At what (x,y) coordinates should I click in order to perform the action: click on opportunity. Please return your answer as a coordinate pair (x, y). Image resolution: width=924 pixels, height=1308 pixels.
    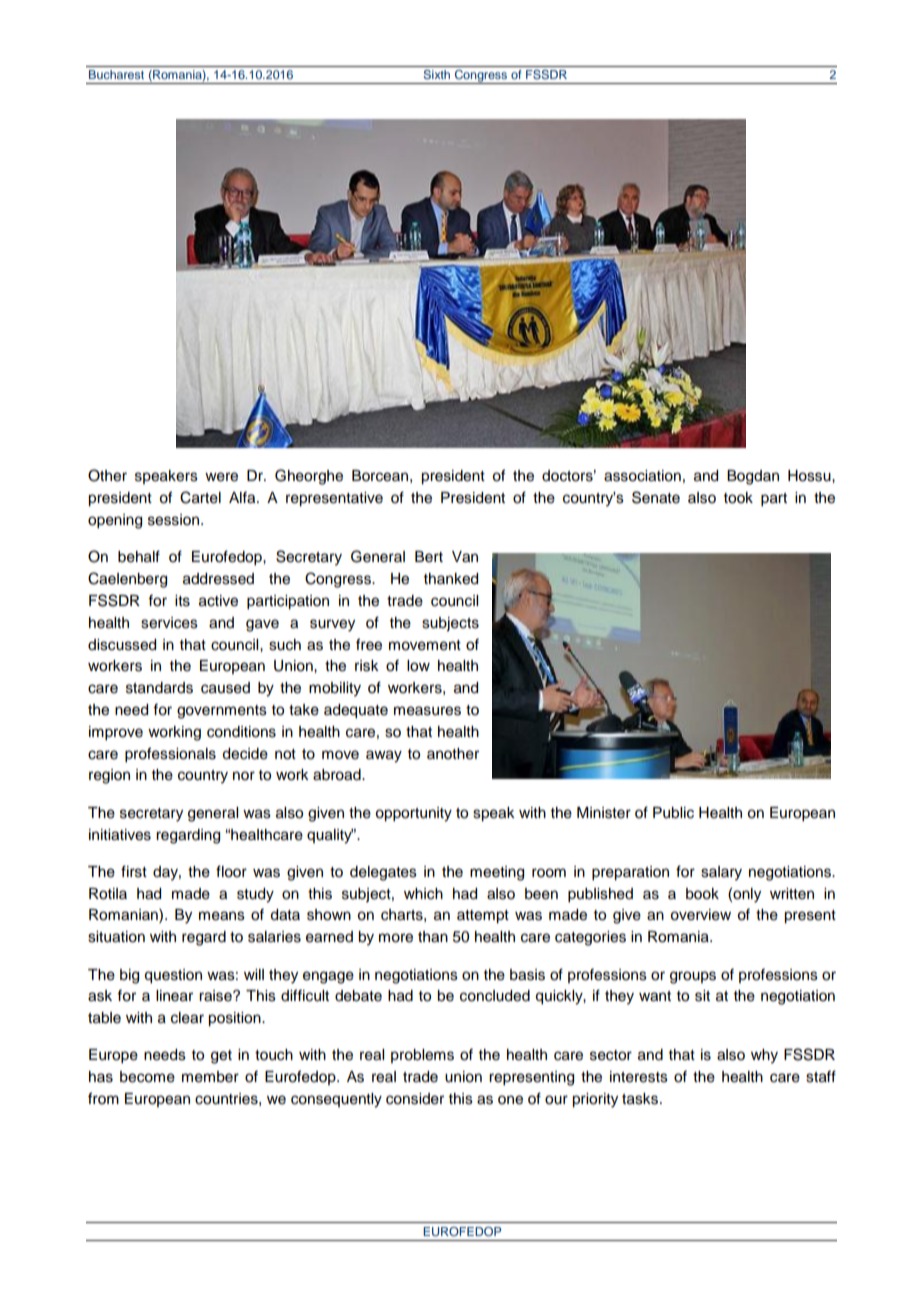
    Looking at the image, I should click on (413, 814).
